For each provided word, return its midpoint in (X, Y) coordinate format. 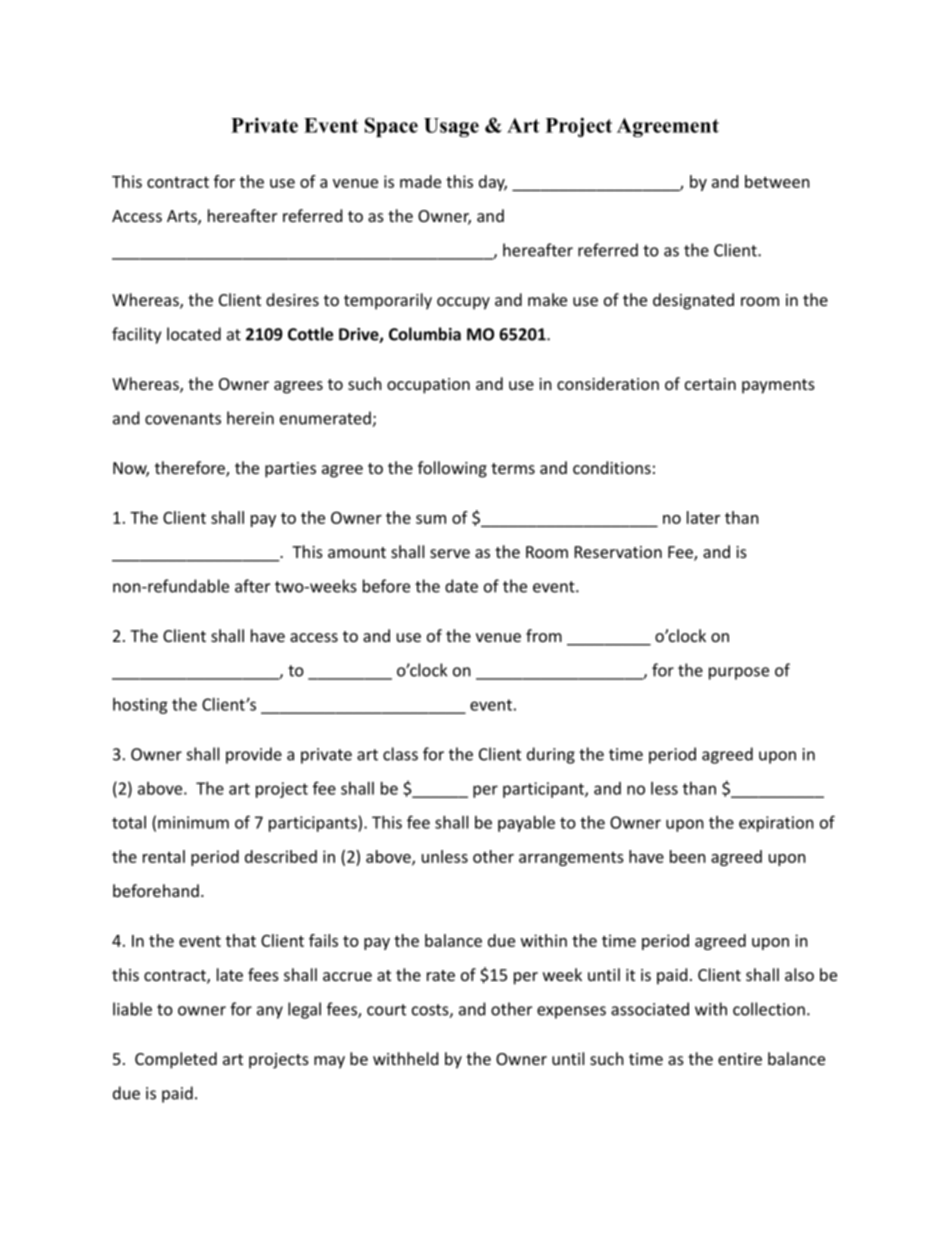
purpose (739, 673)
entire (740, 1059)
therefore (191, 469)
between (777, 181)
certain (710, 384)
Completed (176, 1060)
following (452, 469)
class (400, 754)
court (386, 1010)
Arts (183, 217)
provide (254, 755)
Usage (451, 127)
